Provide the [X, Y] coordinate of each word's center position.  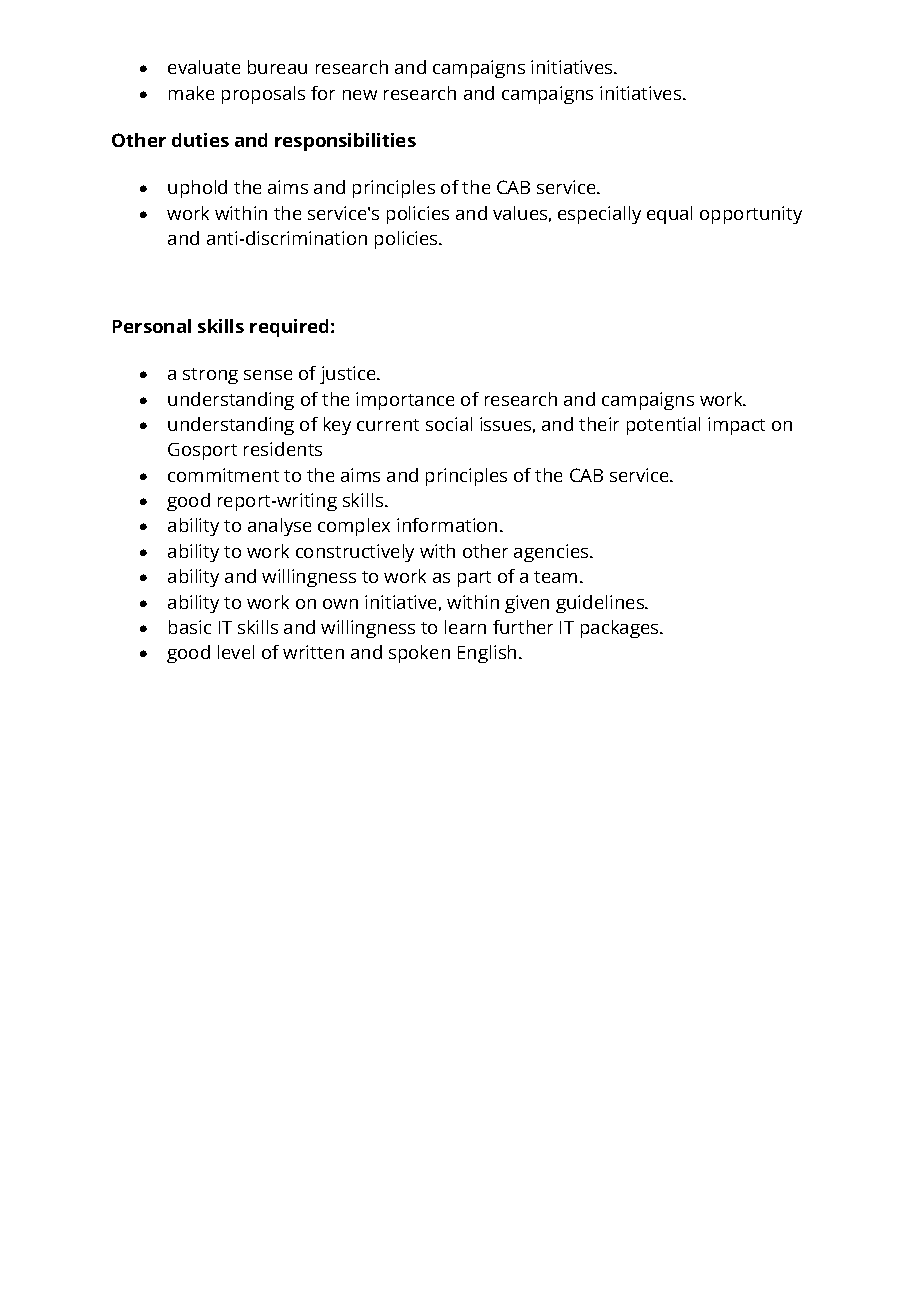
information [447, 525]
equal [669, 215]
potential [663, 426]
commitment [223, 475]
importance [405, 401]
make [191, 93]
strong [210, 376]
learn [465, 627]
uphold [197, 189]
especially [599, 215]
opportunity [751, 215]
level [236, 652]
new [360, 95]
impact [736, 426]
